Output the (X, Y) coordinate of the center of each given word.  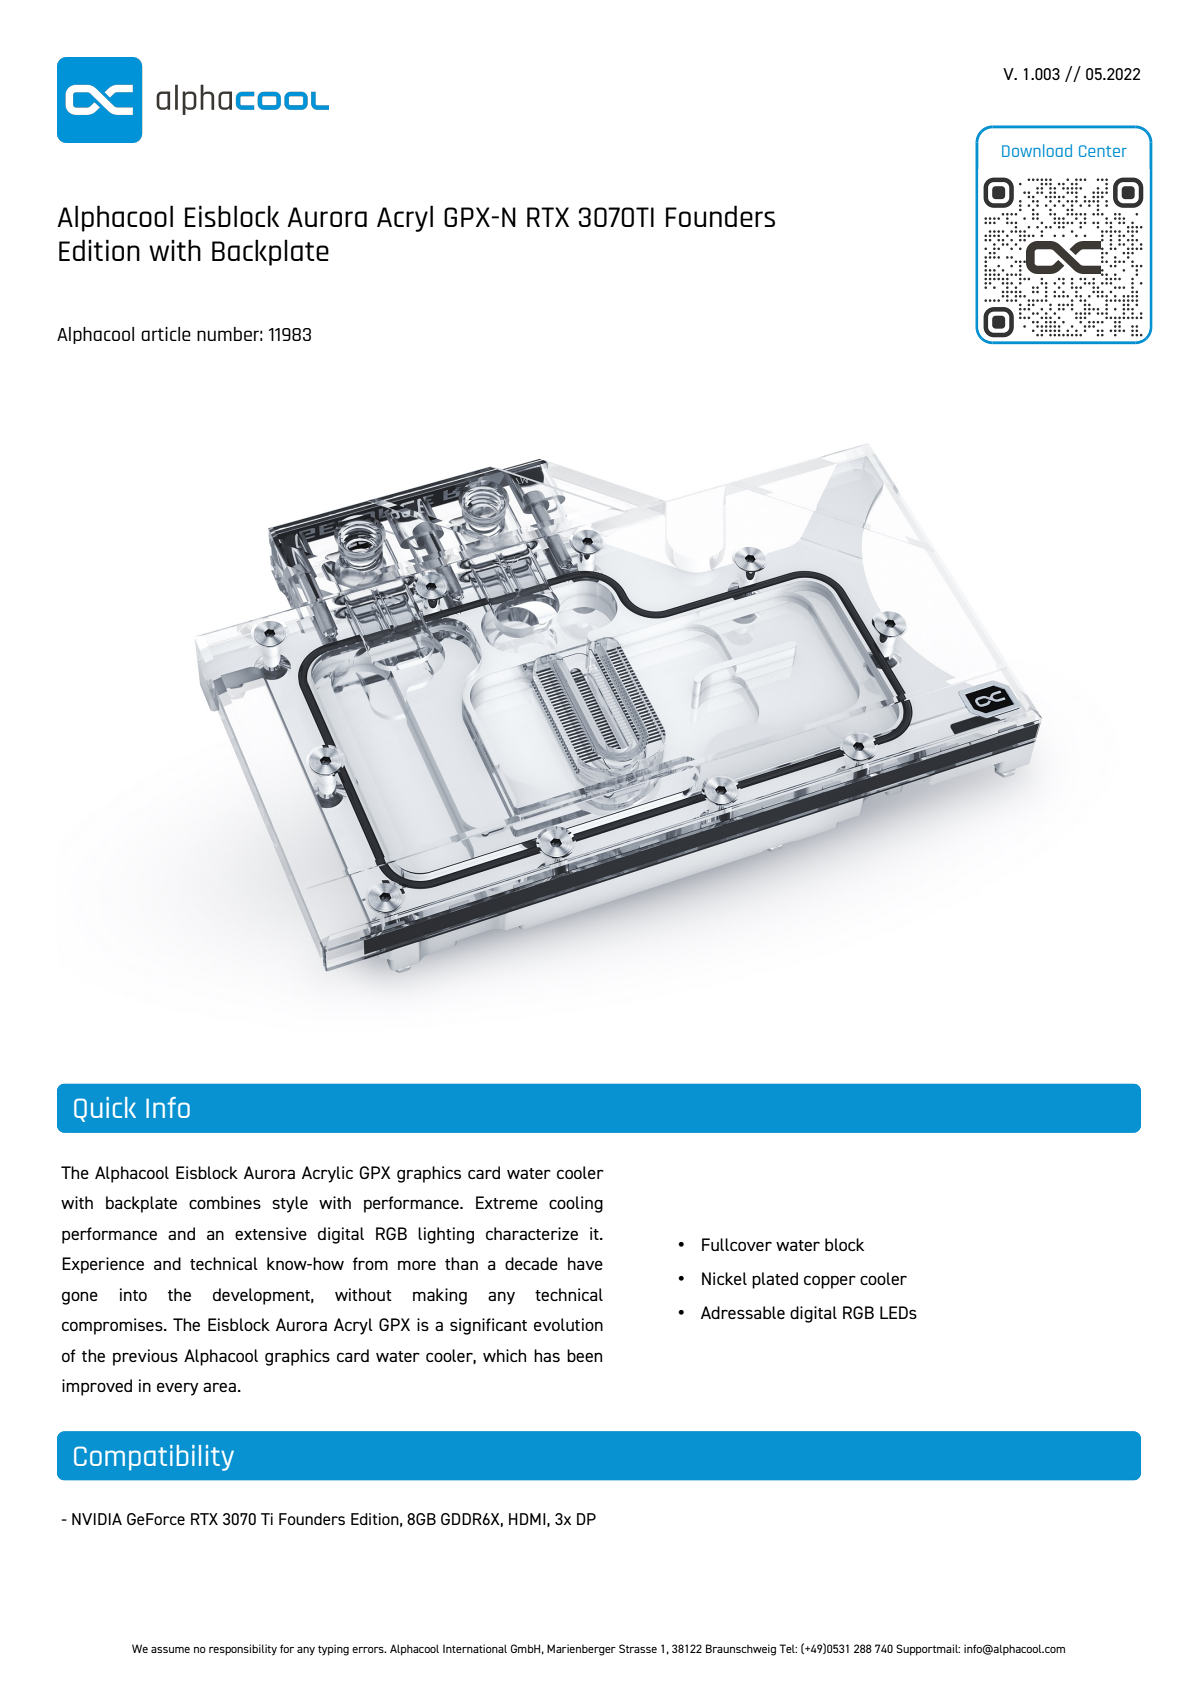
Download (1037, 150)
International (475, 1648)
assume (170, 1650)
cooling (576, 1204)
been (584, 1355)
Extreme (507, 1202)
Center (1103, 151)
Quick (105, 1109)
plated (775, 1280)
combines (225, 1202)
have (585, 1263)
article (166, 334)
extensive (271, 1233)
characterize (532, 1233)
